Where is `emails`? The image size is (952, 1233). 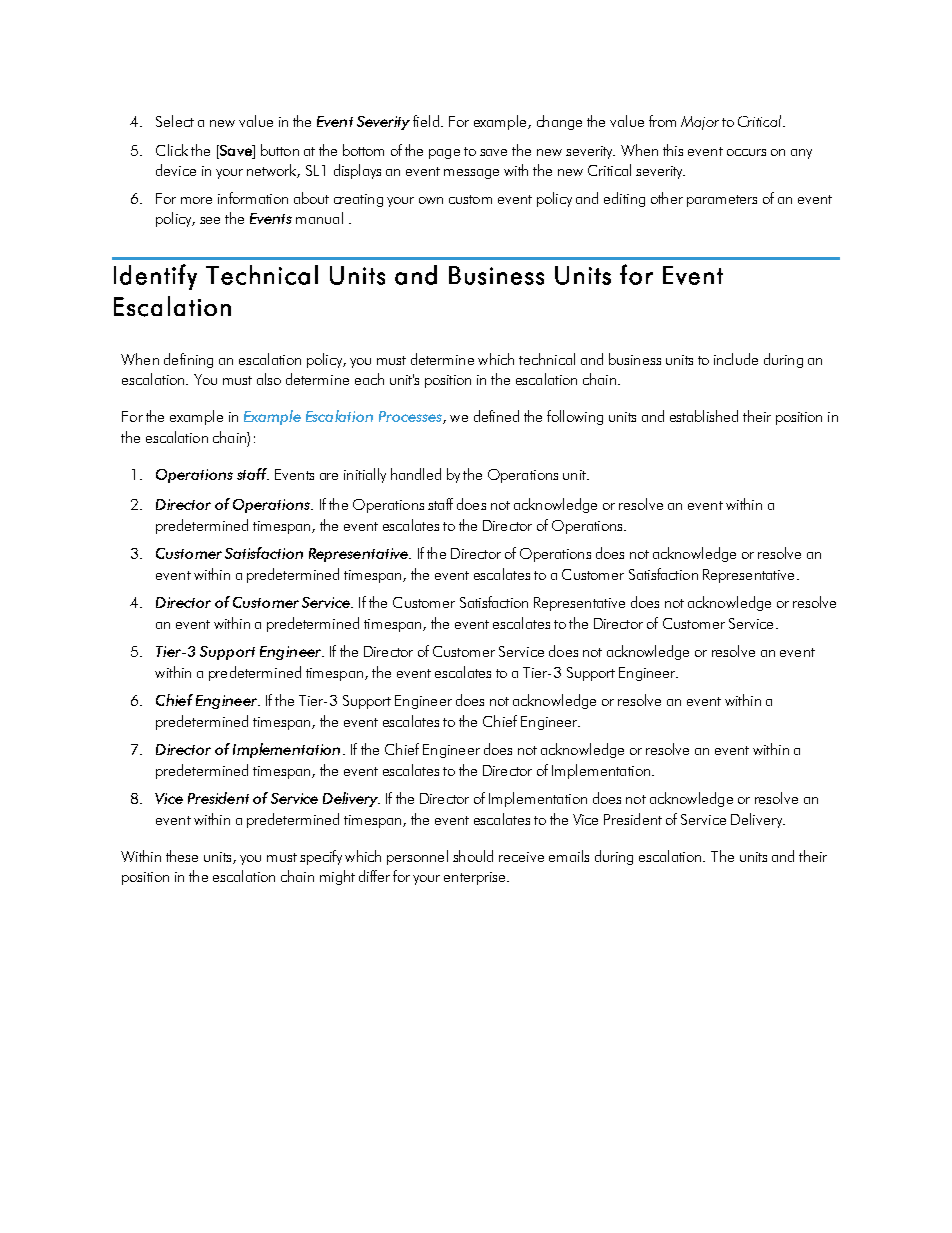
emails is located at coordinates (569, 856).
